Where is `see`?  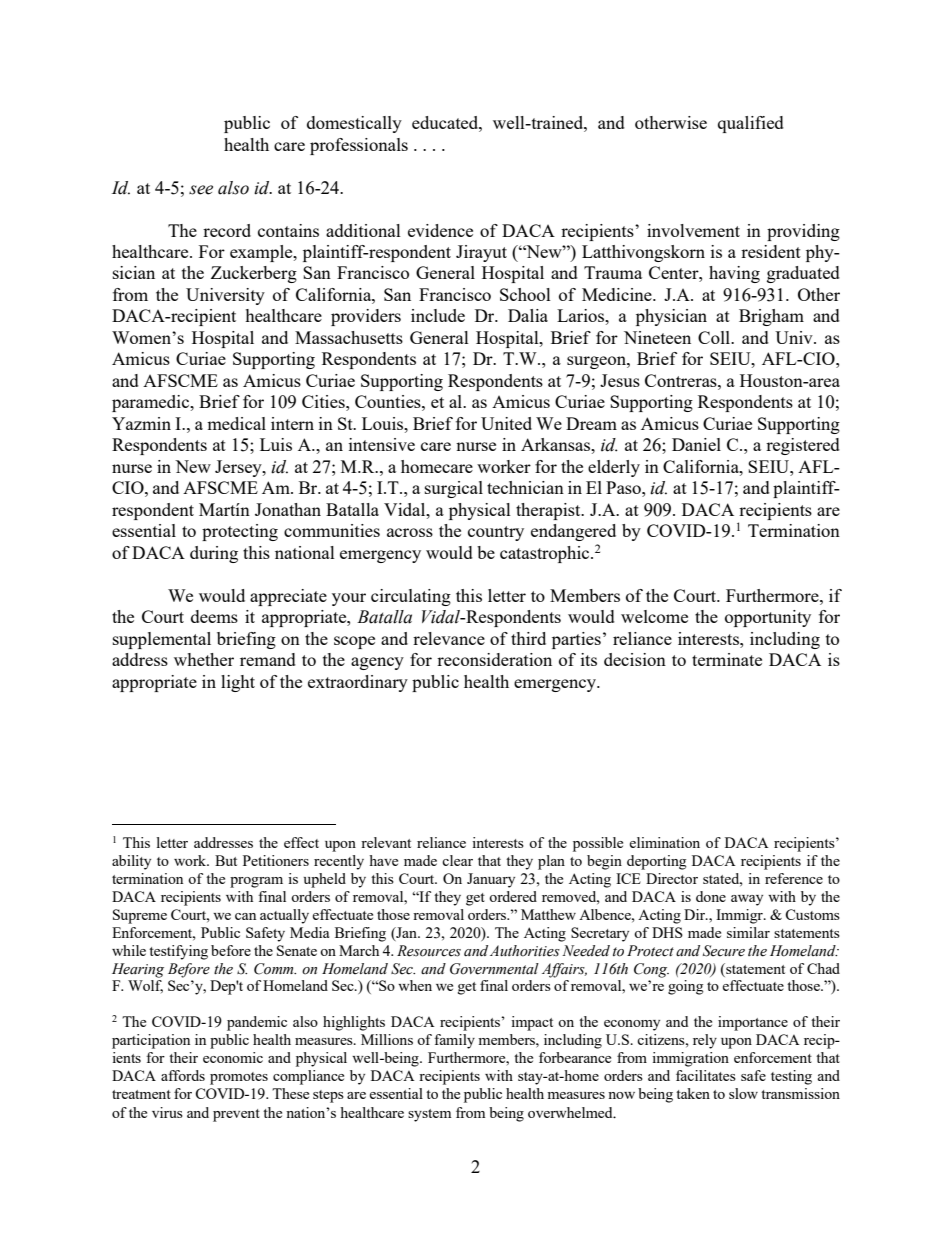
see is located at coordinates (201, 190).
